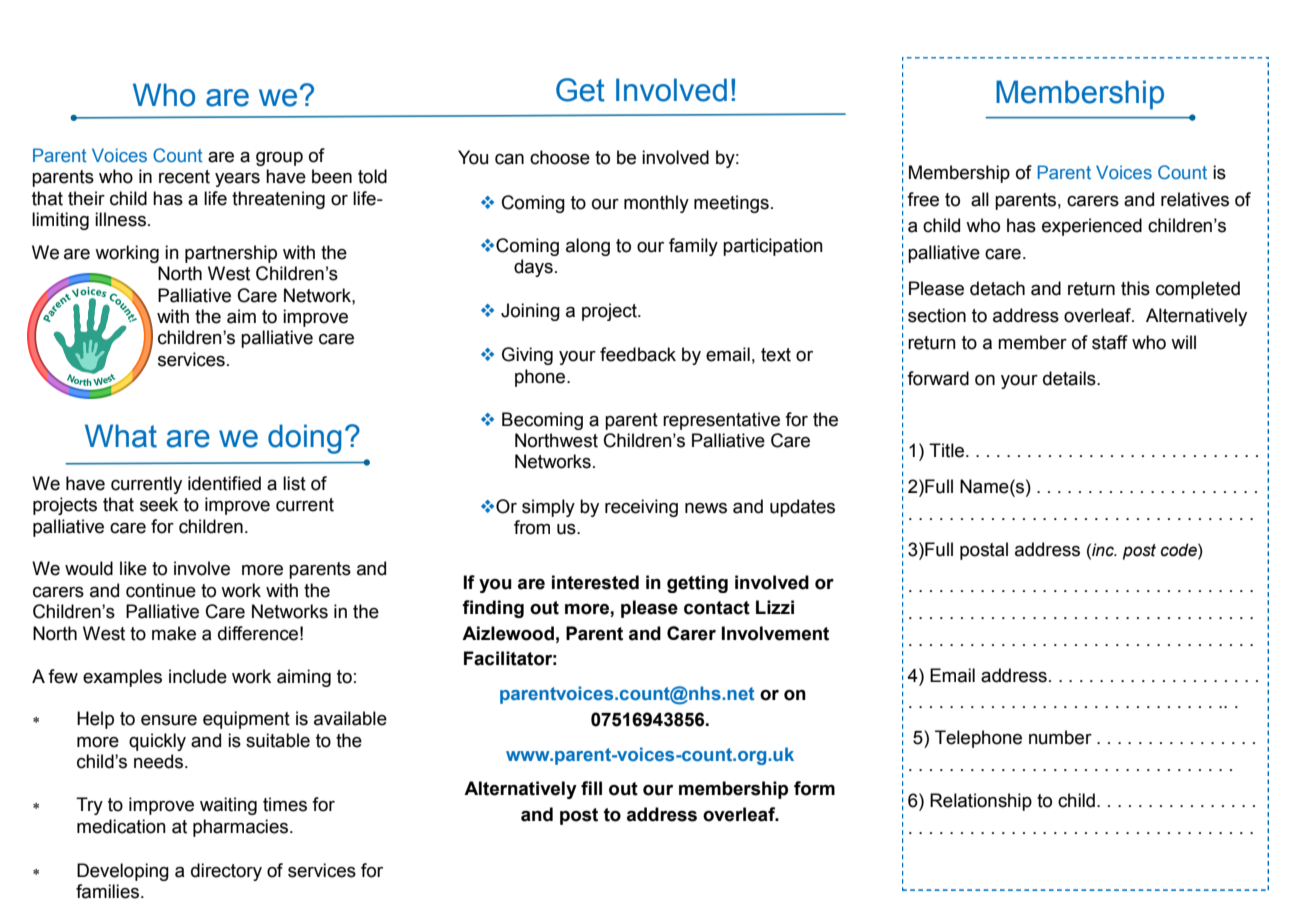 The image size is (1308, 924). Describe the element at coordinates (1195, 199) in the screenshot. I see `relatives` at that location.
